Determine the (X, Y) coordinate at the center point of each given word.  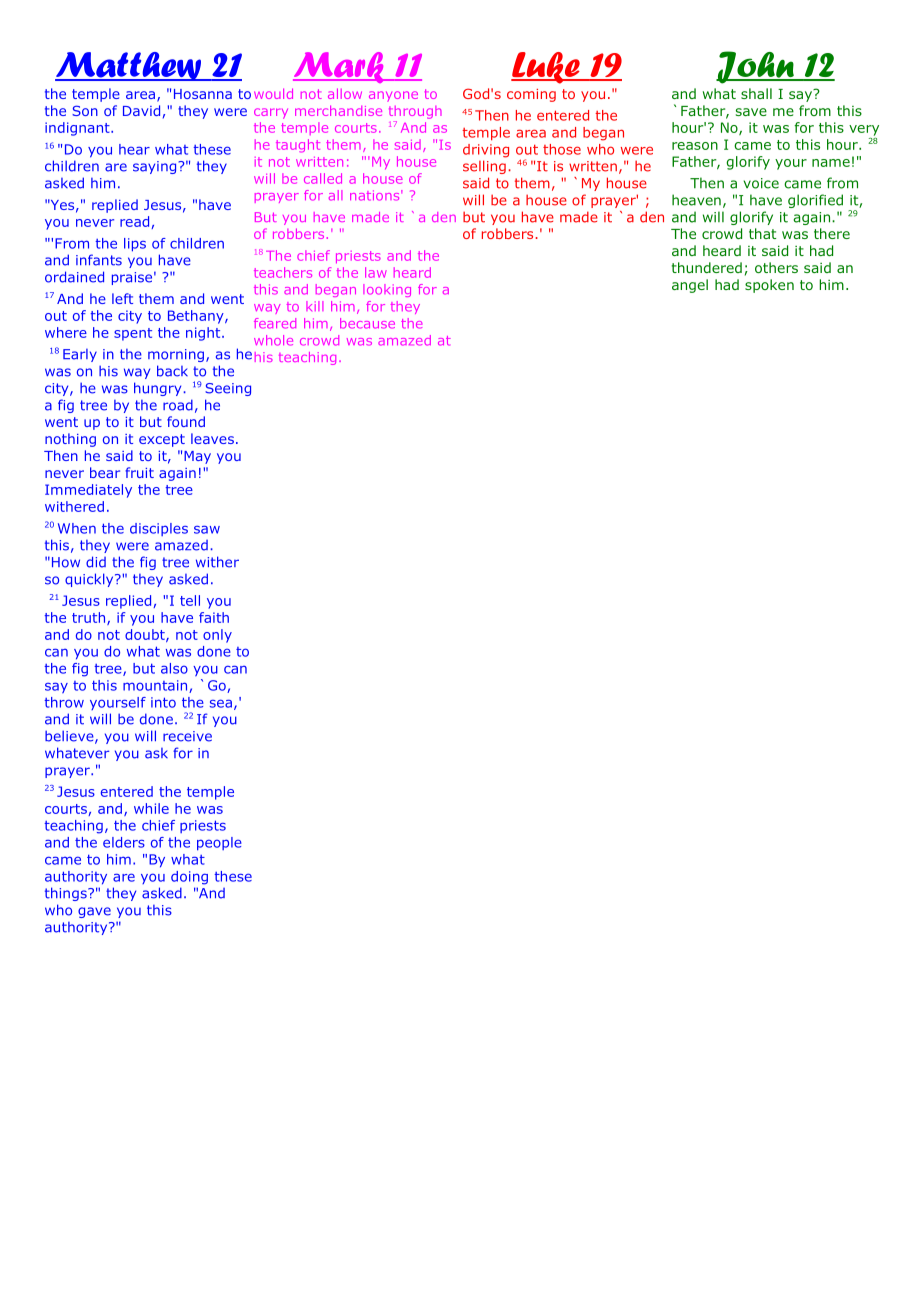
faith (214, 617)
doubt (146, 635)
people (219, 844)
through (415, 112)
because (367, 323)
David (141, 110)
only (217, 636)
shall (756, 93)
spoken (769, 286)
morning (176, 355)
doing (189, 878)
